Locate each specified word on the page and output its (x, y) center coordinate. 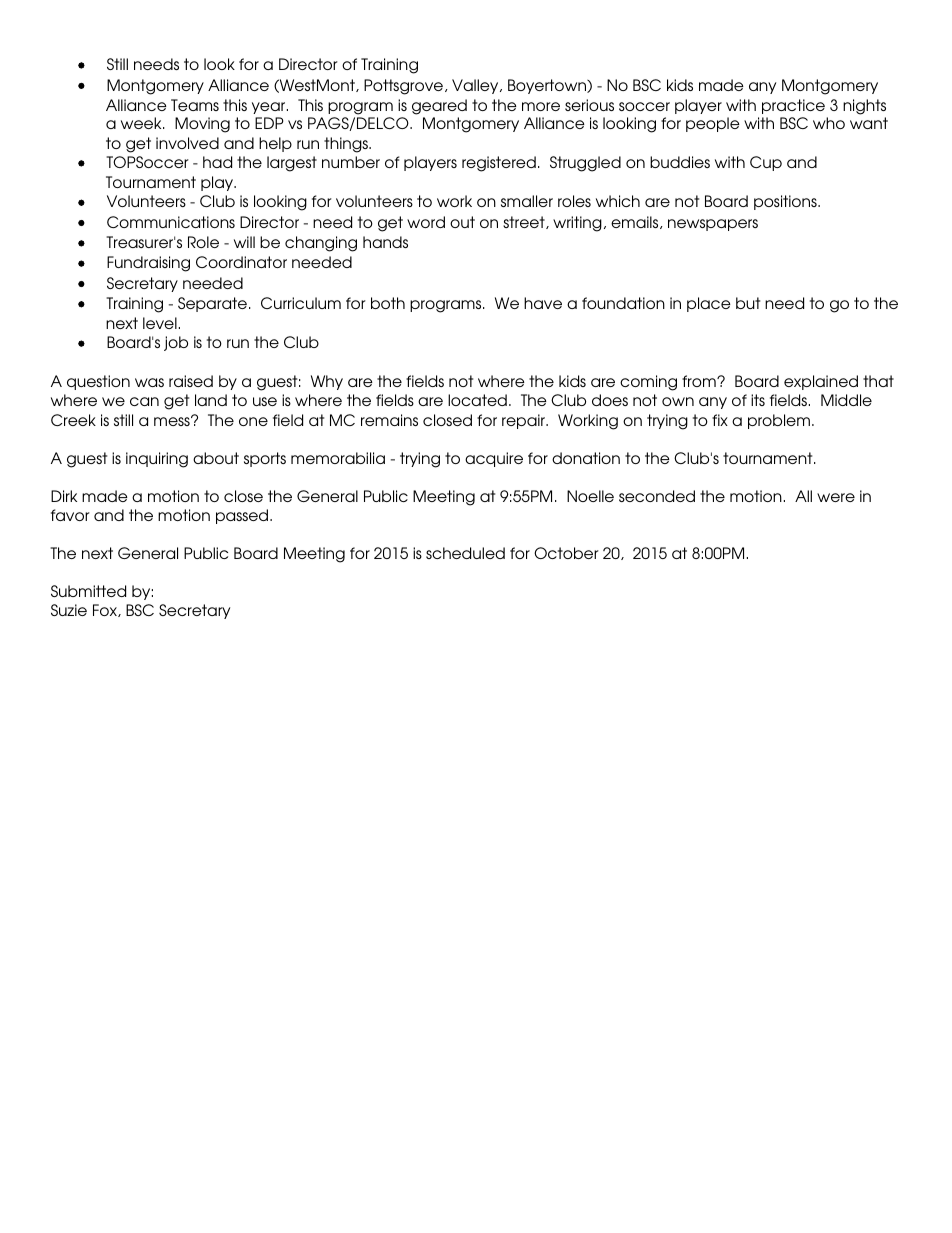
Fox (106, 610)
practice (793, 106)
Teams (195, 105)
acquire (494, 459)
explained (821, 382)
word (426, 222)
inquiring (157, 460)
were (836, 497)
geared (439, 107)
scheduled (465, 553)
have (543, 303)
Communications (171, 222)
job (176, 343)
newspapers (713, 225)
